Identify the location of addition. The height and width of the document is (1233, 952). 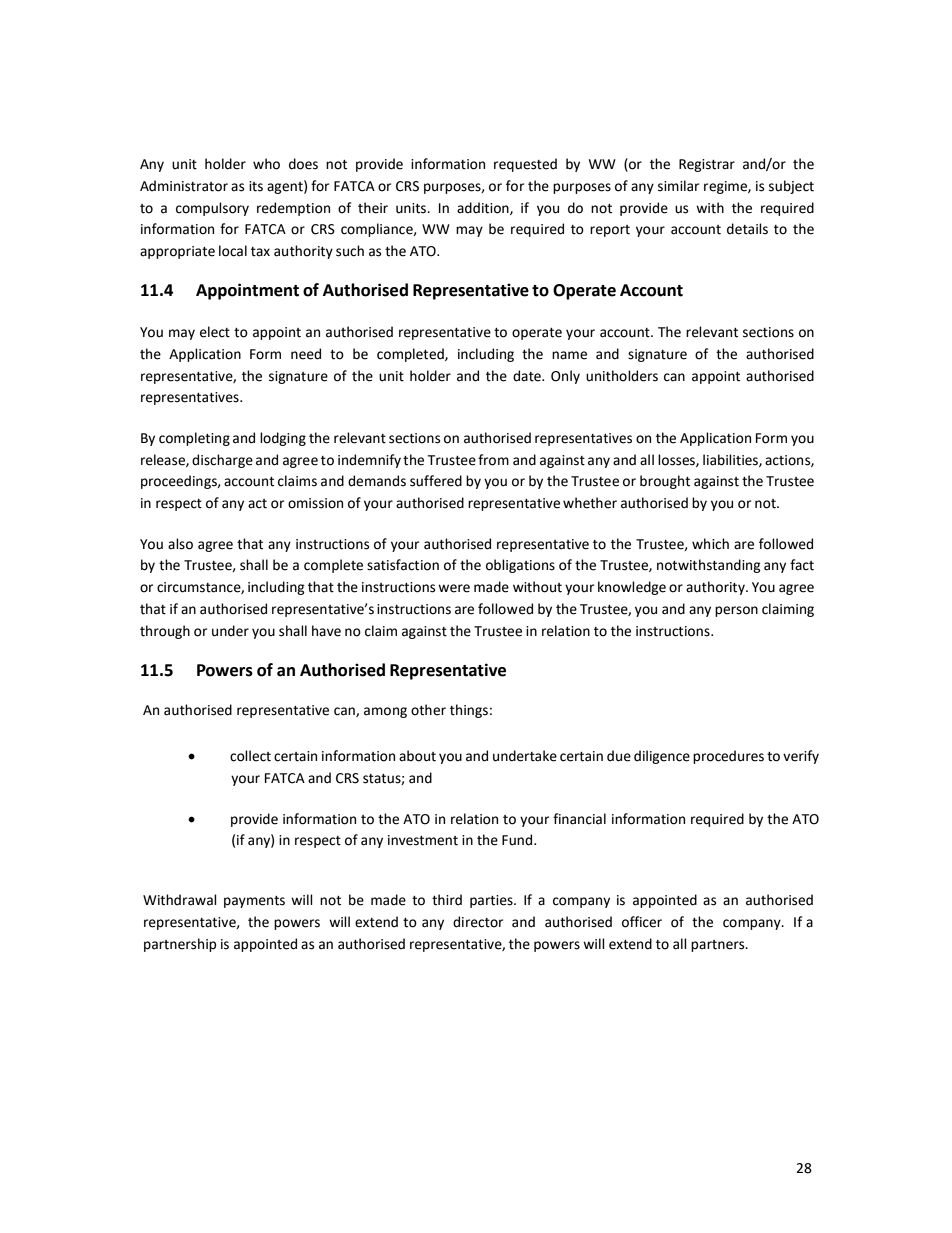
(484, 208).
